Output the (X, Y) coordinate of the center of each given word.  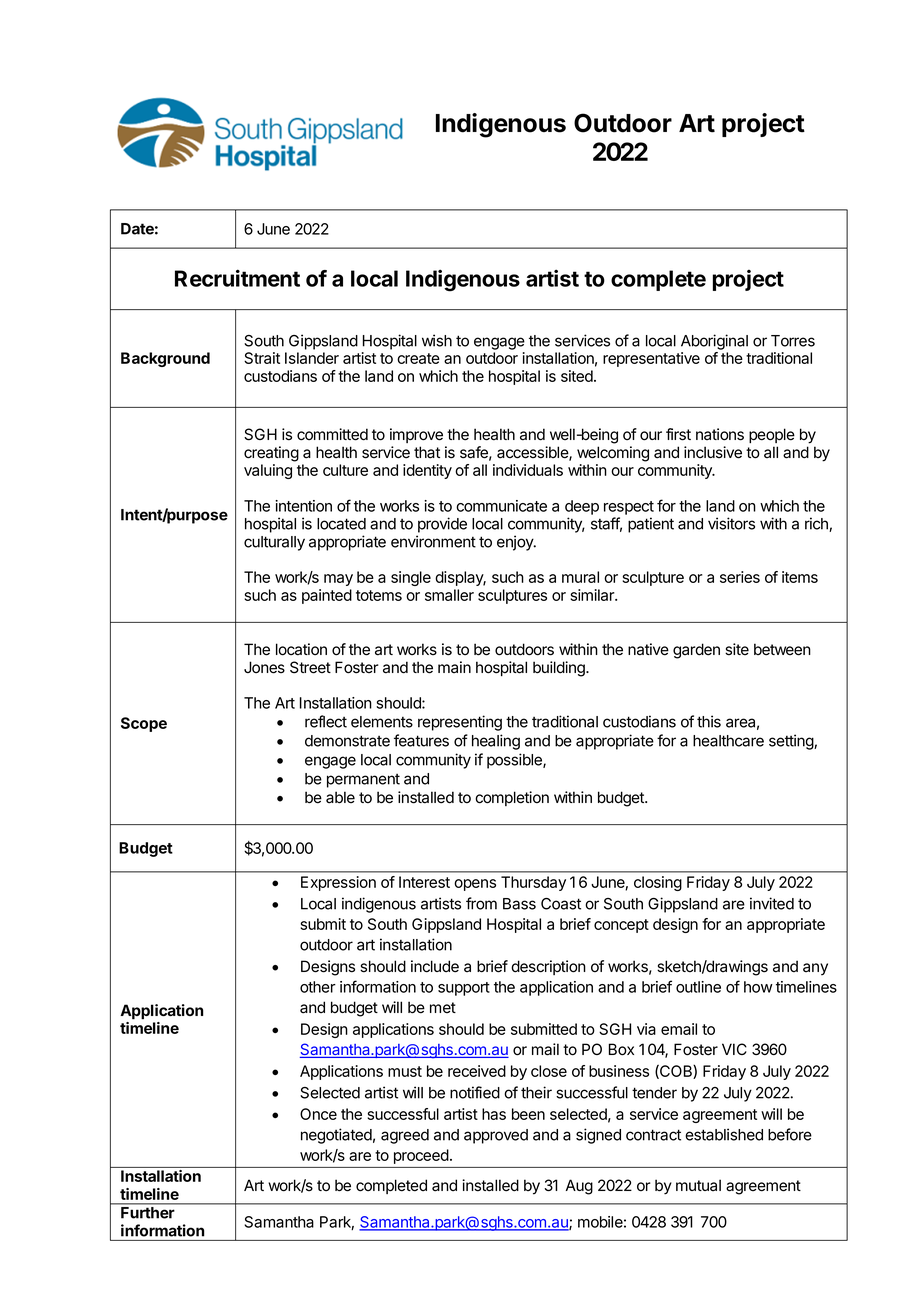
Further (147, 1213)
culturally (274, 543)
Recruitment (237, 278)
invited (772, 903)
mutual (698, 1185)
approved (496, 1136)
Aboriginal (714, 342)
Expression (338, 883)
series (740, 577)
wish (437, 340)
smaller (449, 595)
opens (475, 885)
